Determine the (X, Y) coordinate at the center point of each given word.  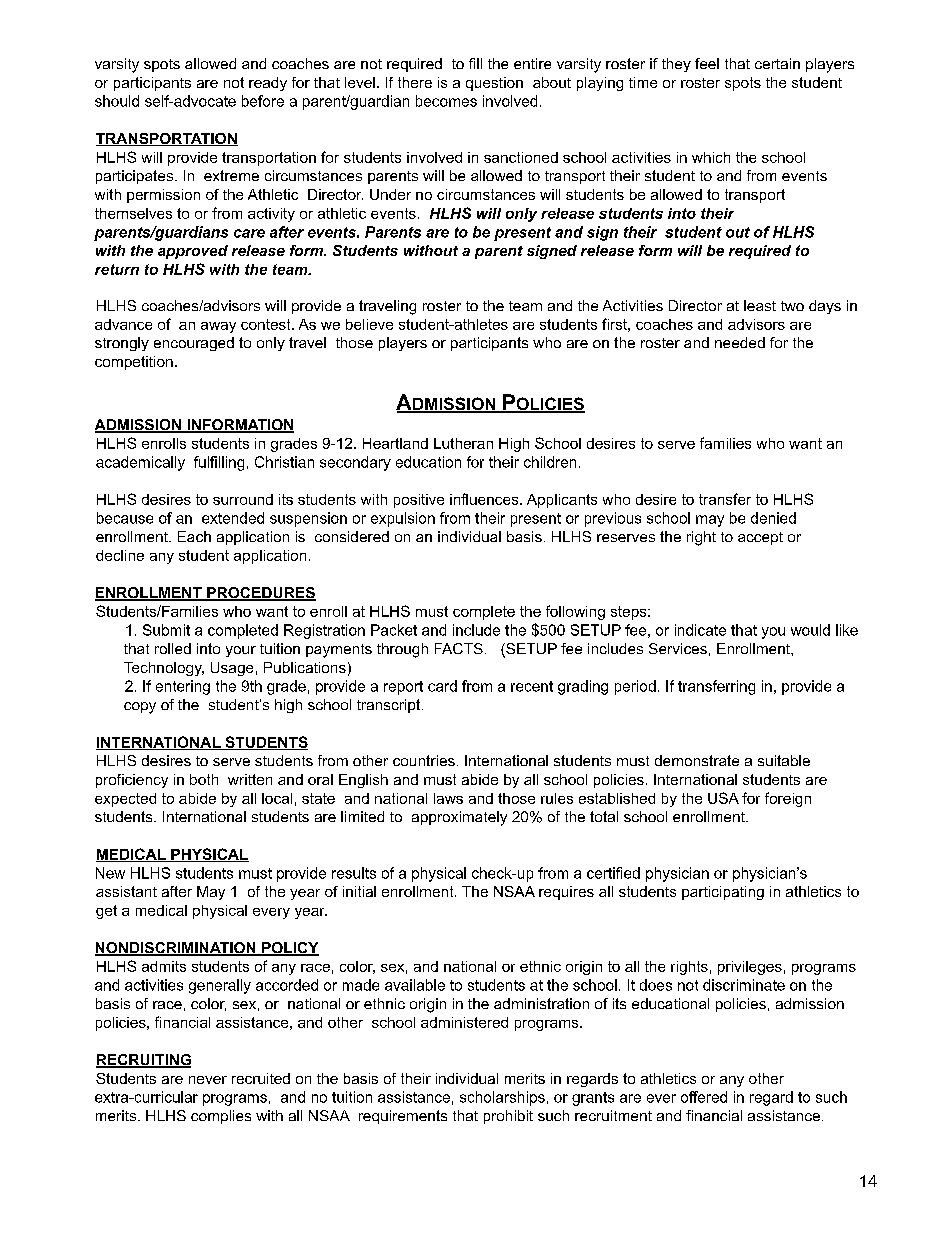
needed (740, 342)
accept (760, 538)
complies (221, 1117)
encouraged (194, 344)
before (263, 101)
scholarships (502, 1098)
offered (704, 1097)
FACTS (459, 648)
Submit (166, 630)
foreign (788, 799)
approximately (459, 818)
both (204, 779)
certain (777, 63)
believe (369, 324)
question (494, 84)
